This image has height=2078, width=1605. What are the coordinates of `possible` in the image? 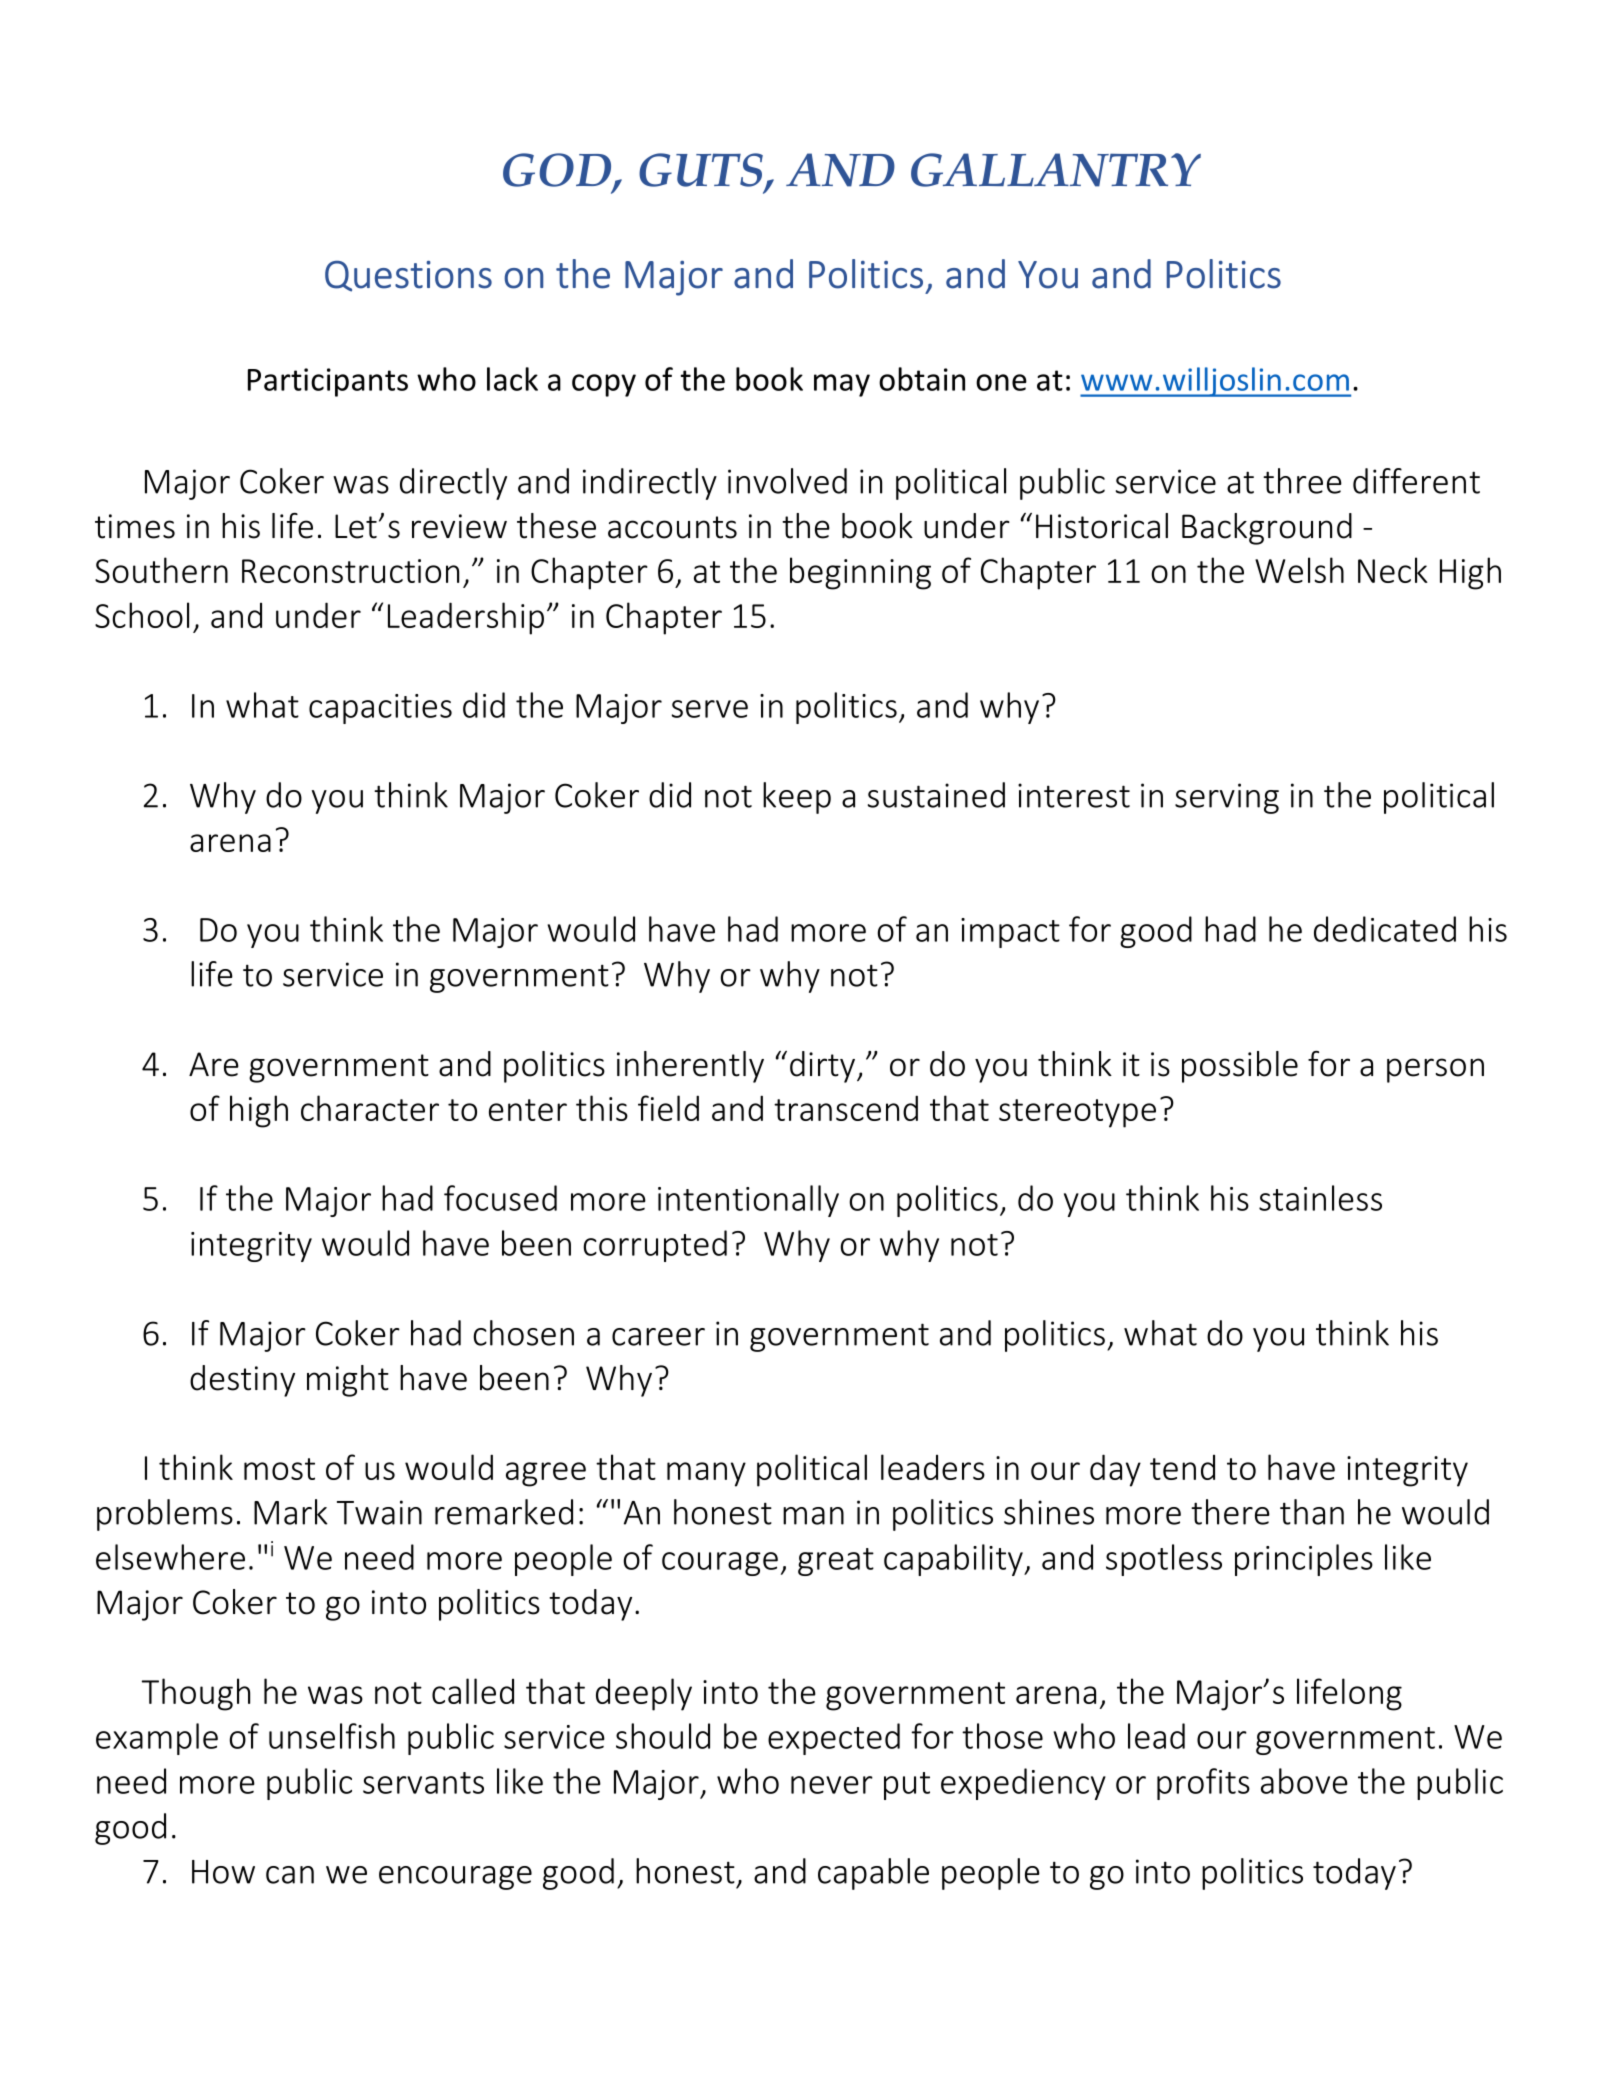 It's located at (1240, 1067).
